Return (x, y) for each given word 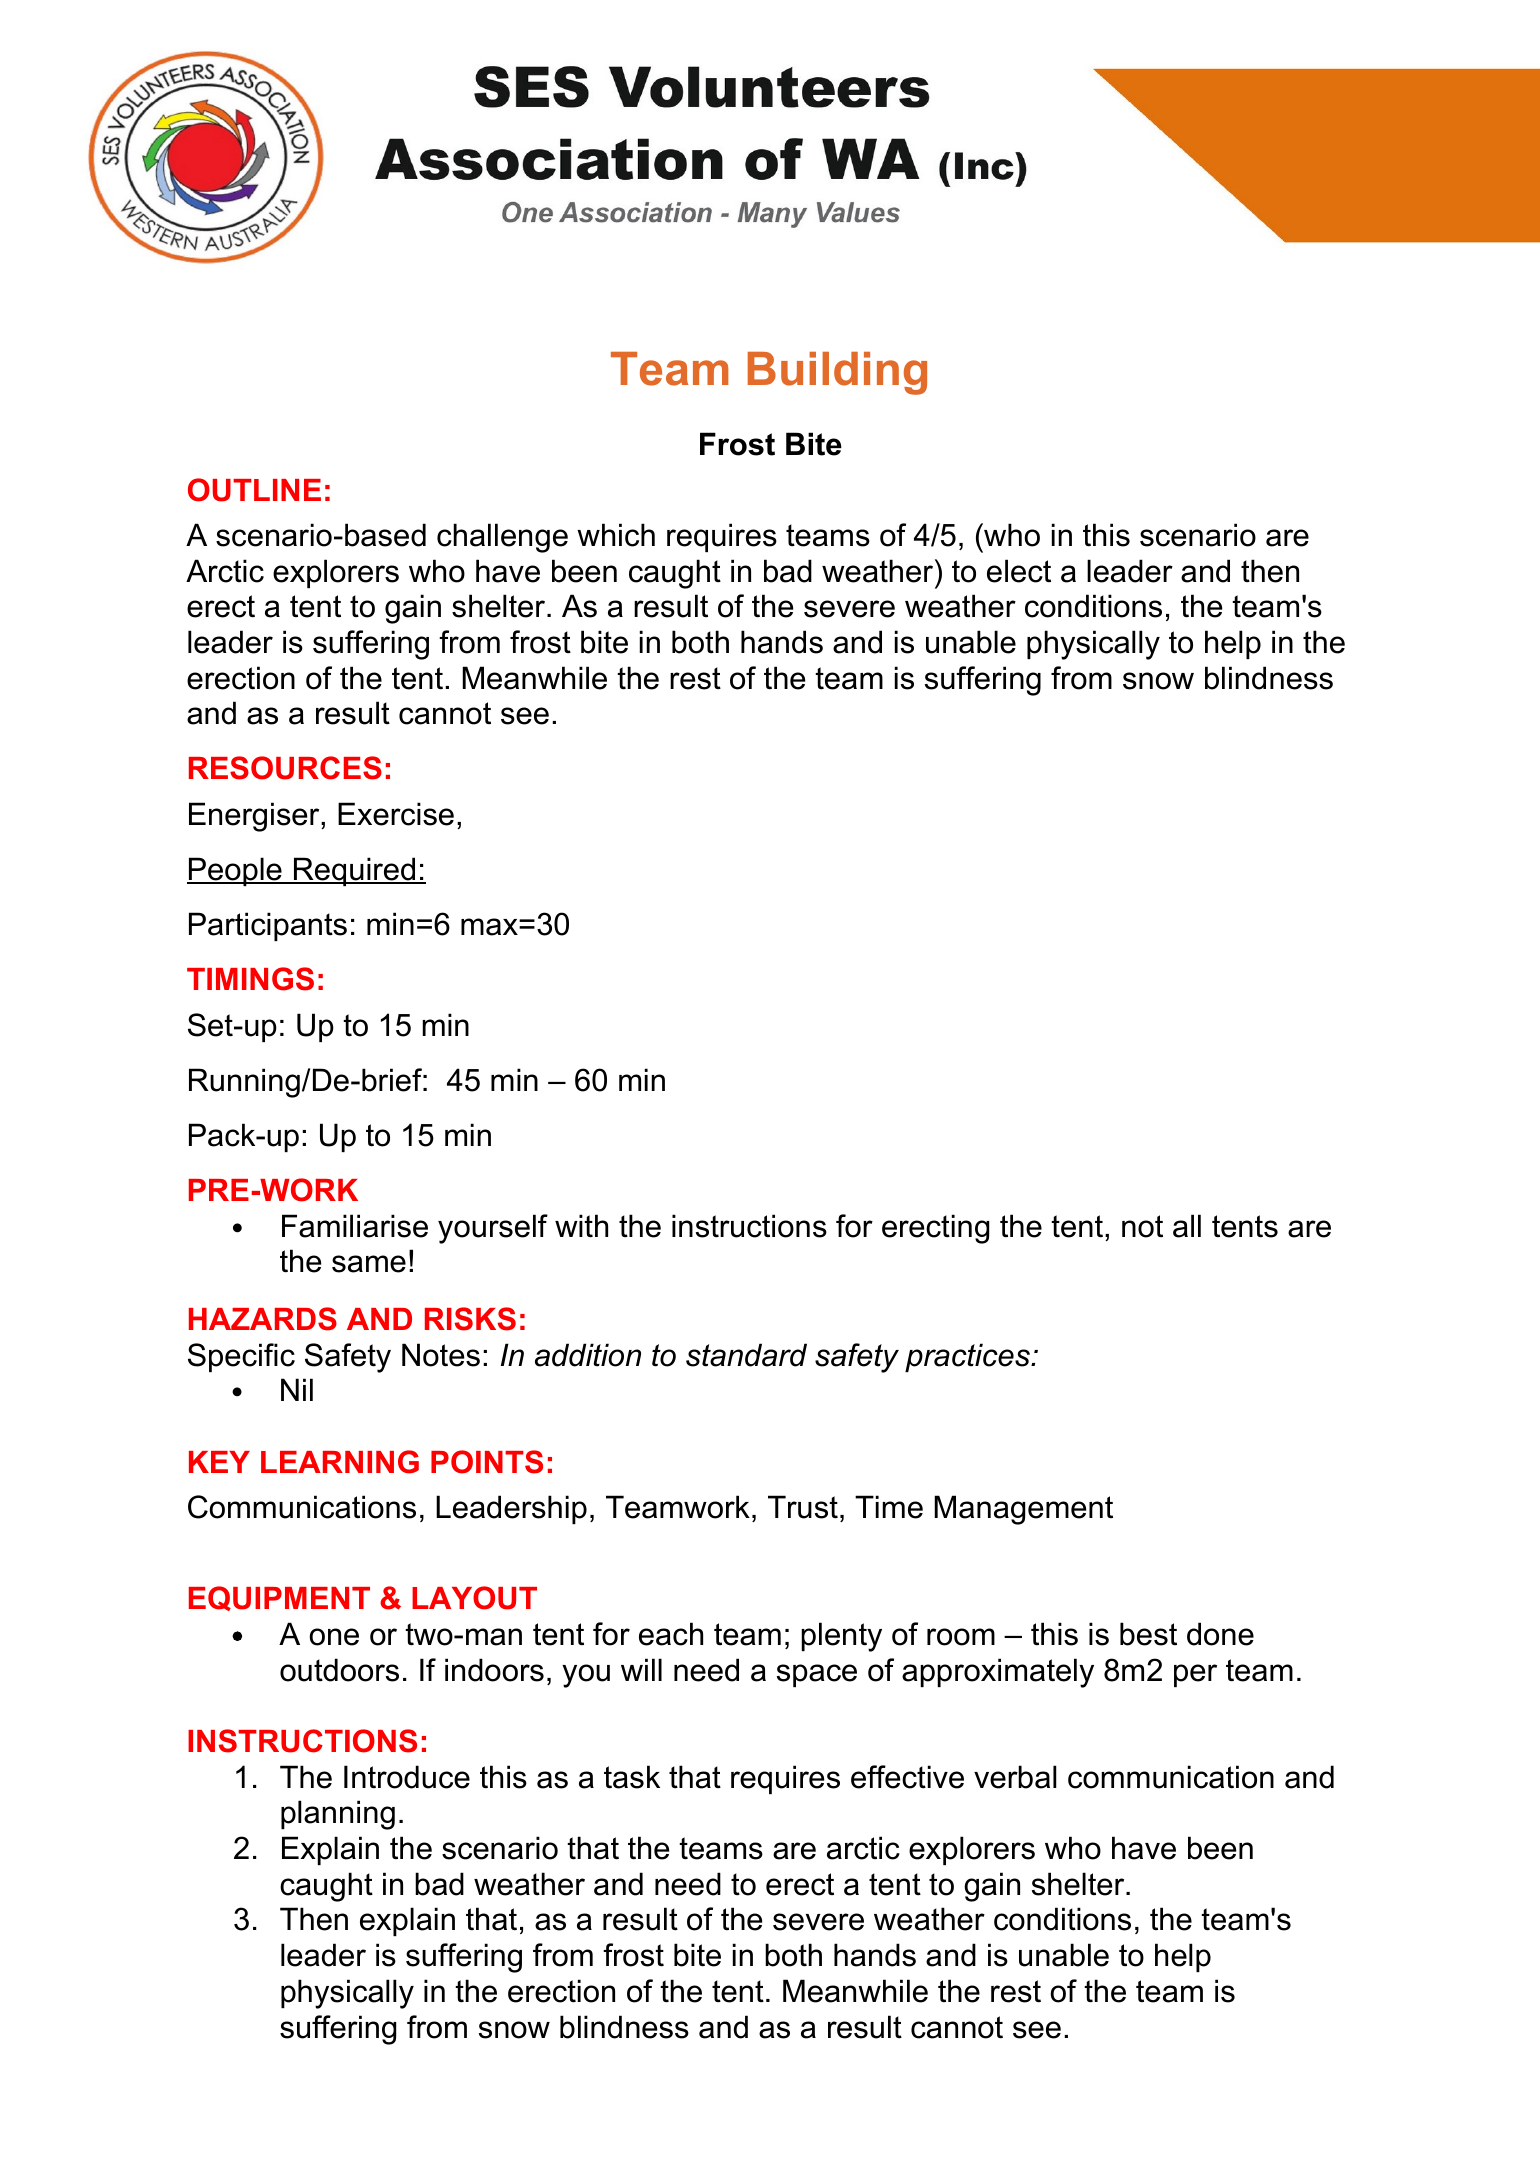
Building (837, 373)
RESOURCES (285, 768)
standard (746, 1355)
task (632, 1777)
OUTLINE (254, 490)
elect (1019, 571)
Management (1023, 1510)
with (581, 1226)
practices (968, 1357)
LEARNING (340, 1462)
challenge (502, 538)
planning (338, 1815)
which (616, 535)
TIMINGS (250, 979)
